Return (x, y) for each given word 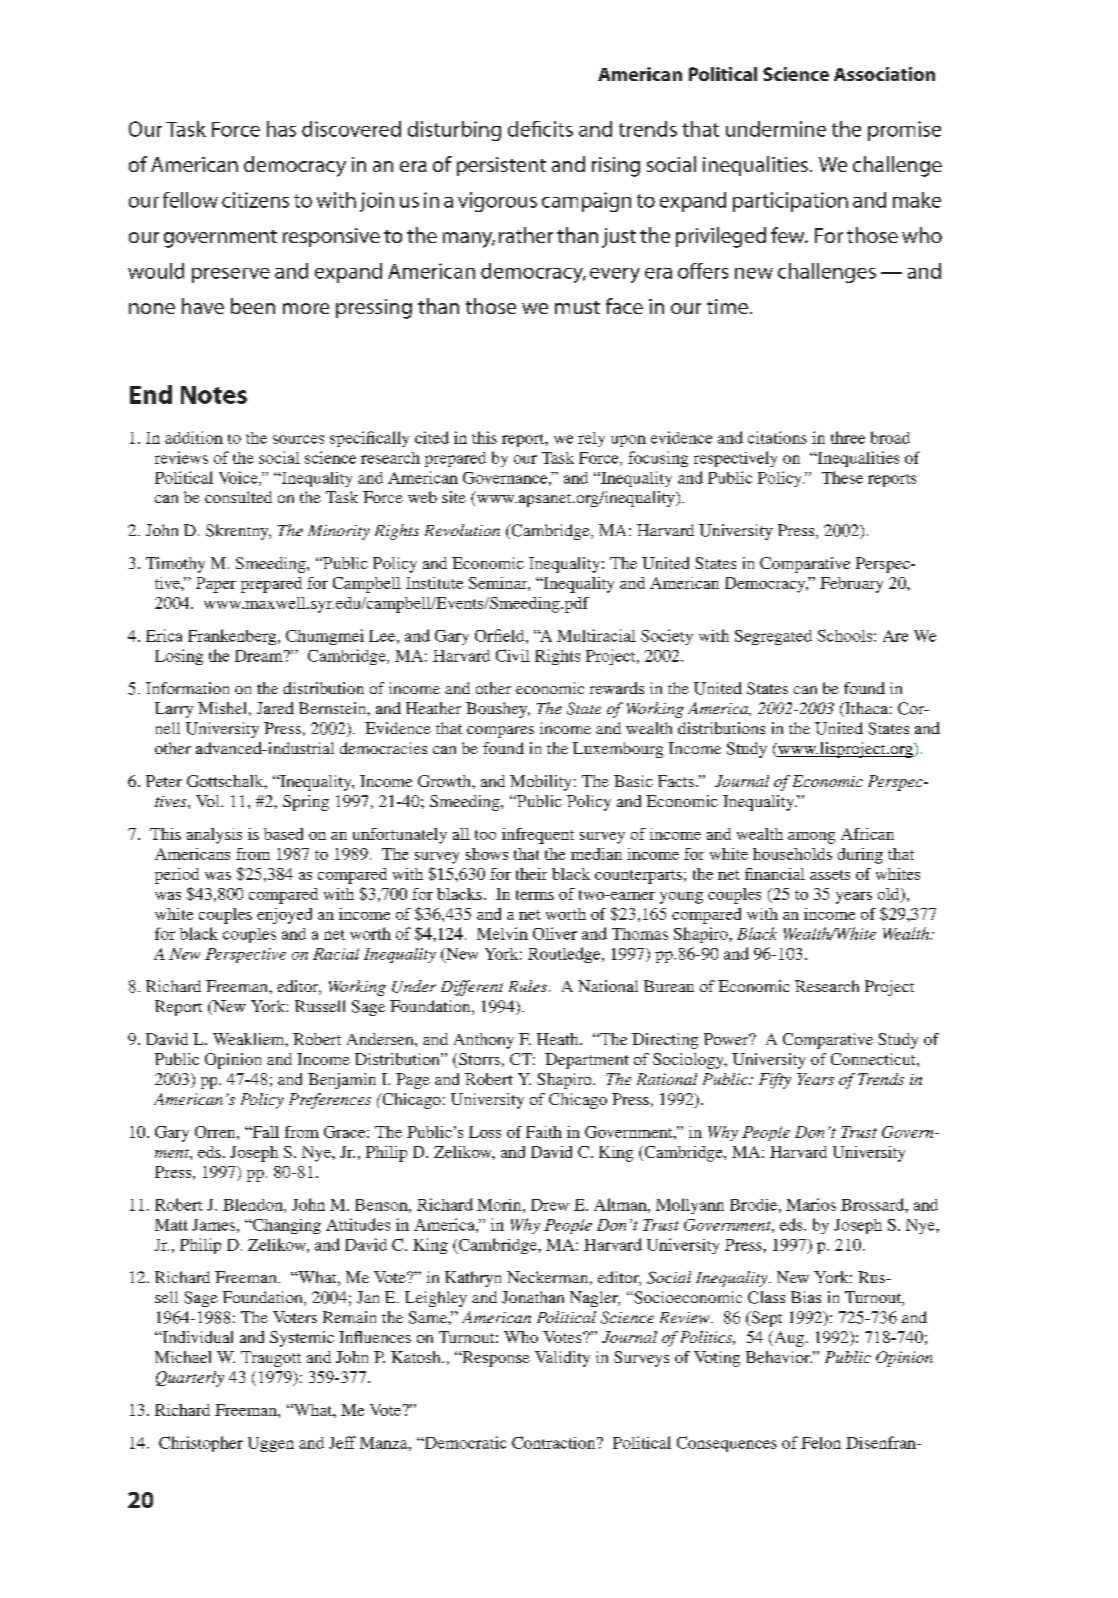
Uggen (271, 1444)
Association (884, 74)
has (281, 129)
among (811, 838)
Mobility (540, 783)
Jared (275, 708)
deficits (540, 129)
